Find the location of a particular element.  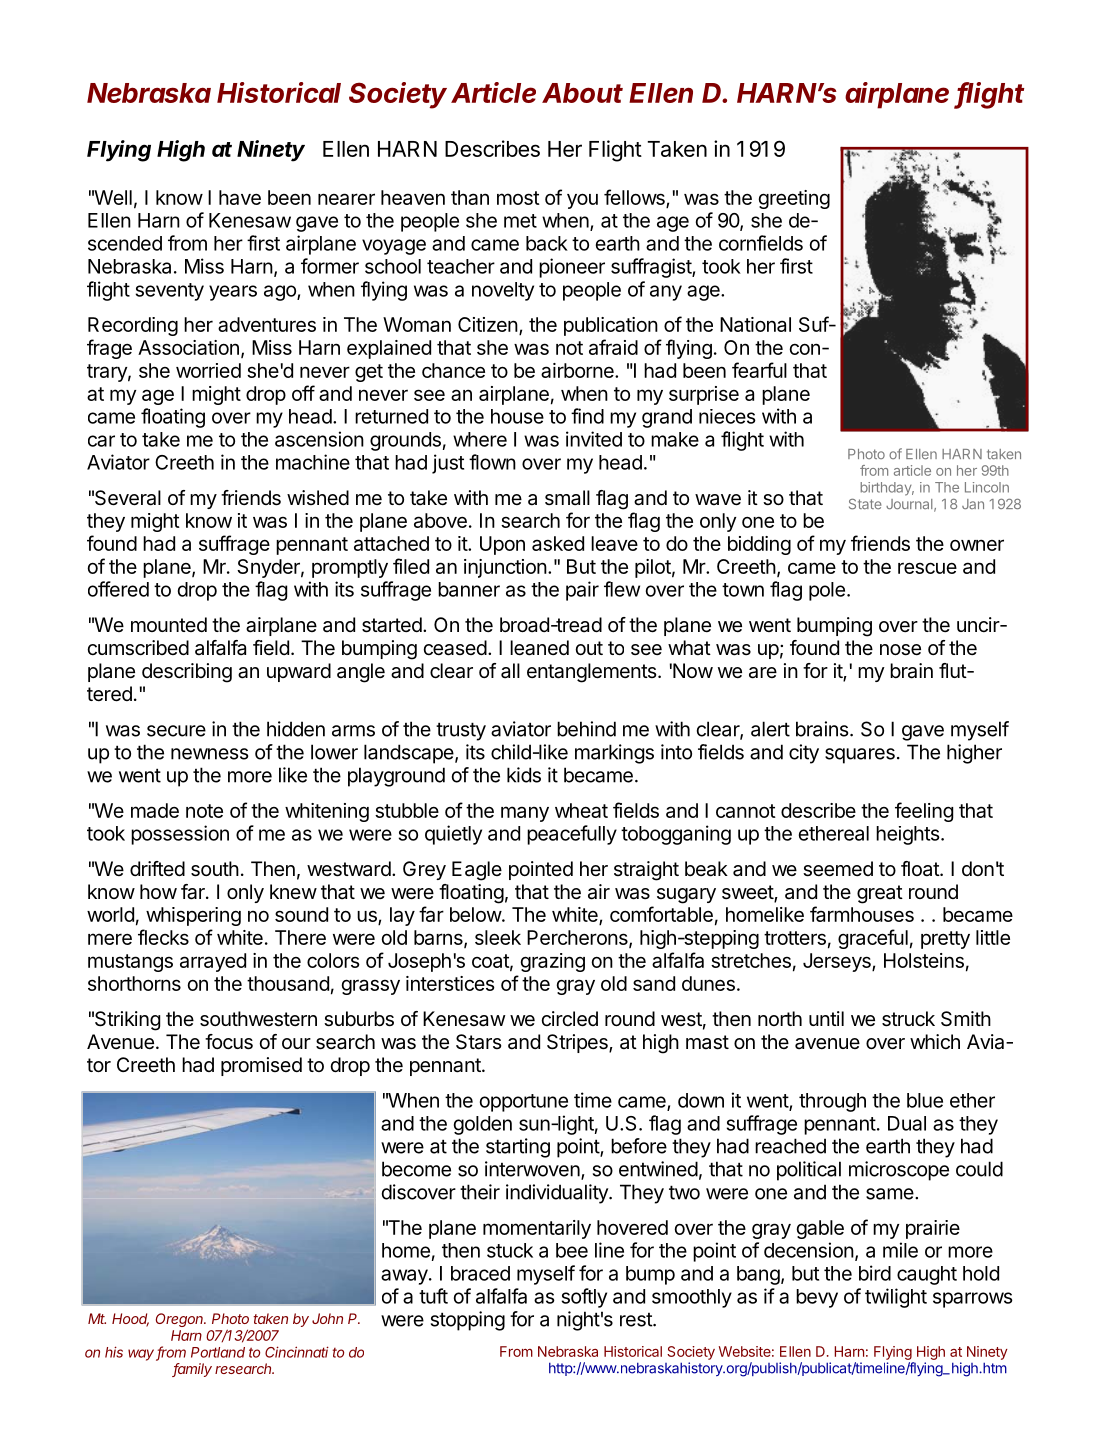

graceful is located at coordinates (873, 939).
